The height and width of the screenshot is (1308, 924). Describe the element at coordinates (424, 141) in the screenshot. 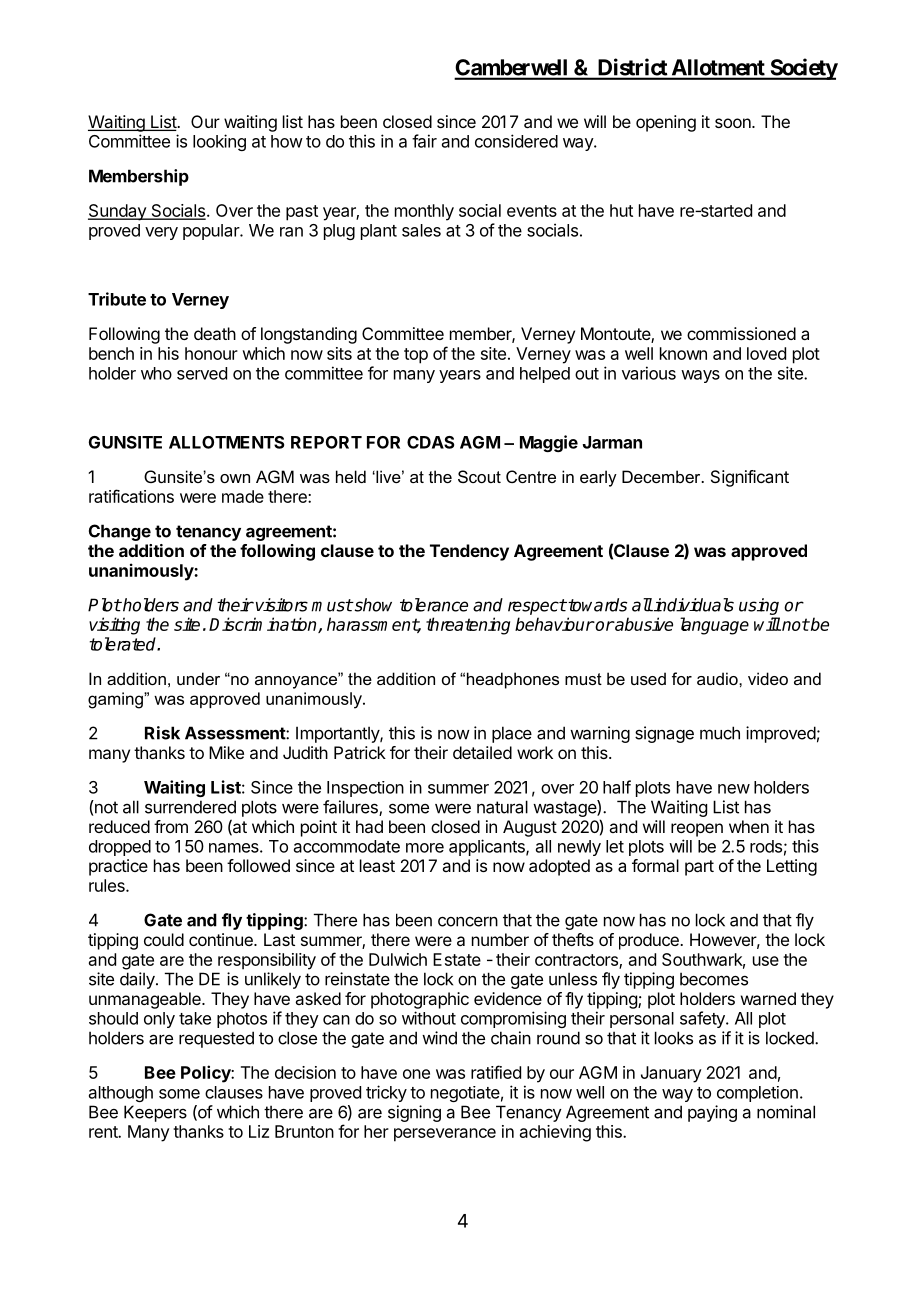

I see `fair` at that location.
